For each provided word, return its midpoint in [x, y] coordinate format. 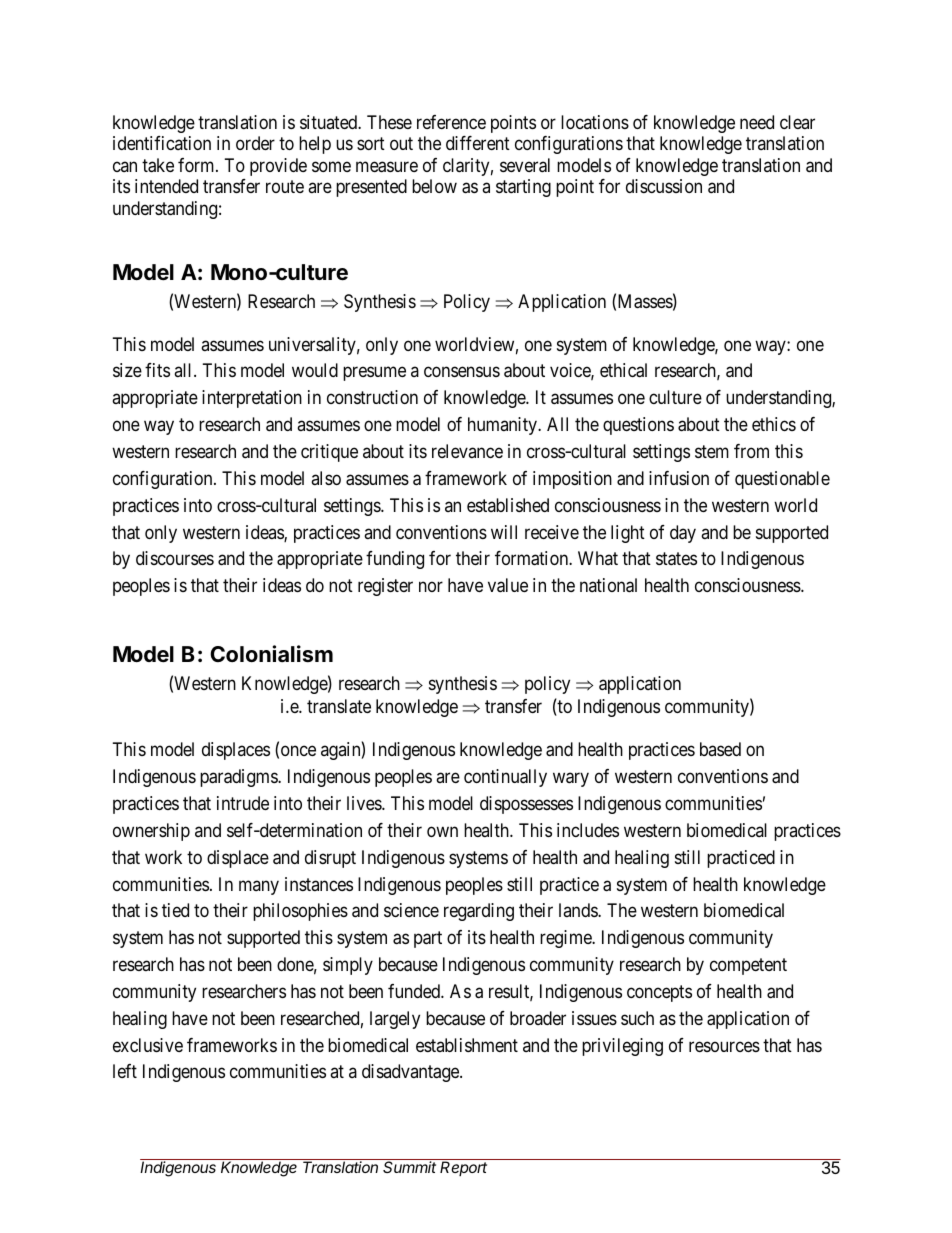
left [125, 1071]
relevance [467, 451]
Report [463, 1168]
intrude [243, 803]
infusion [679, 478]
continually [505, 778]
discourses [175, 558]
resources [724, 1046]
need [757, 122]
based [720, 749]
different [478, 143]
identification [162, 143]
